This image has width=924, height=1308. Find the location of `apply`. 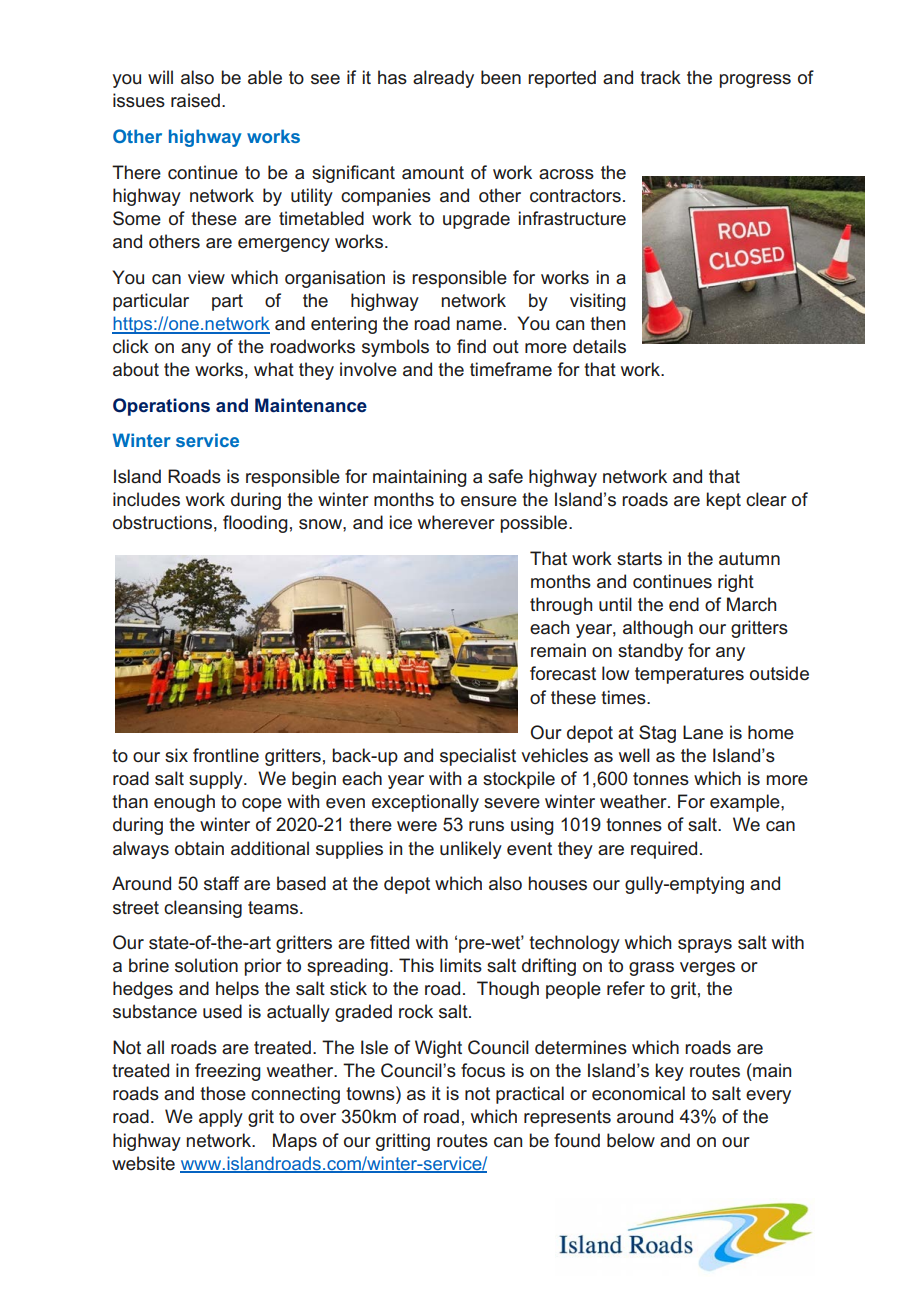

apply is located at coordinates (221, 1118).
